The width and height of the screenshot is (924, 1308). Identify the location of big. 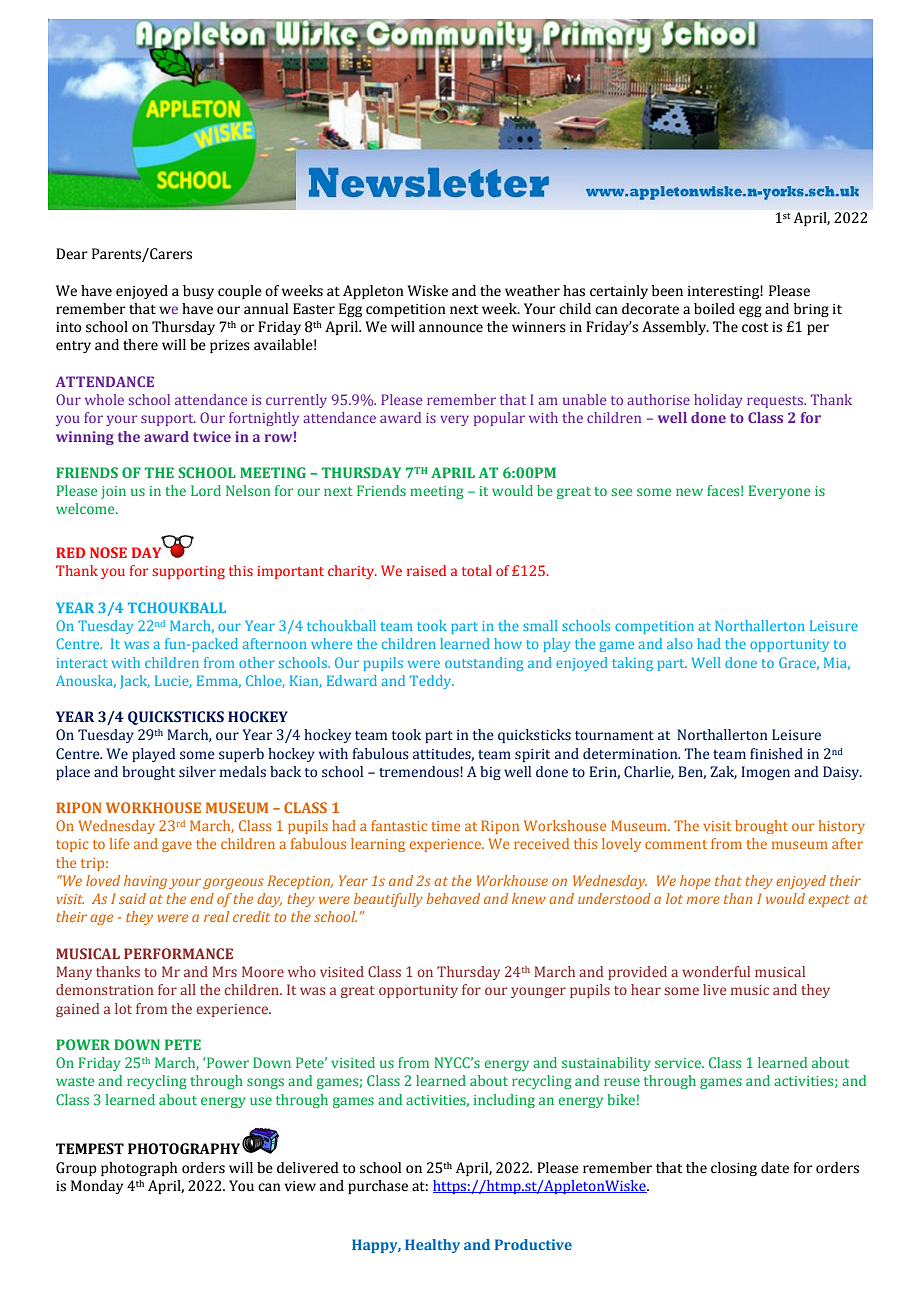
(490, 773).
